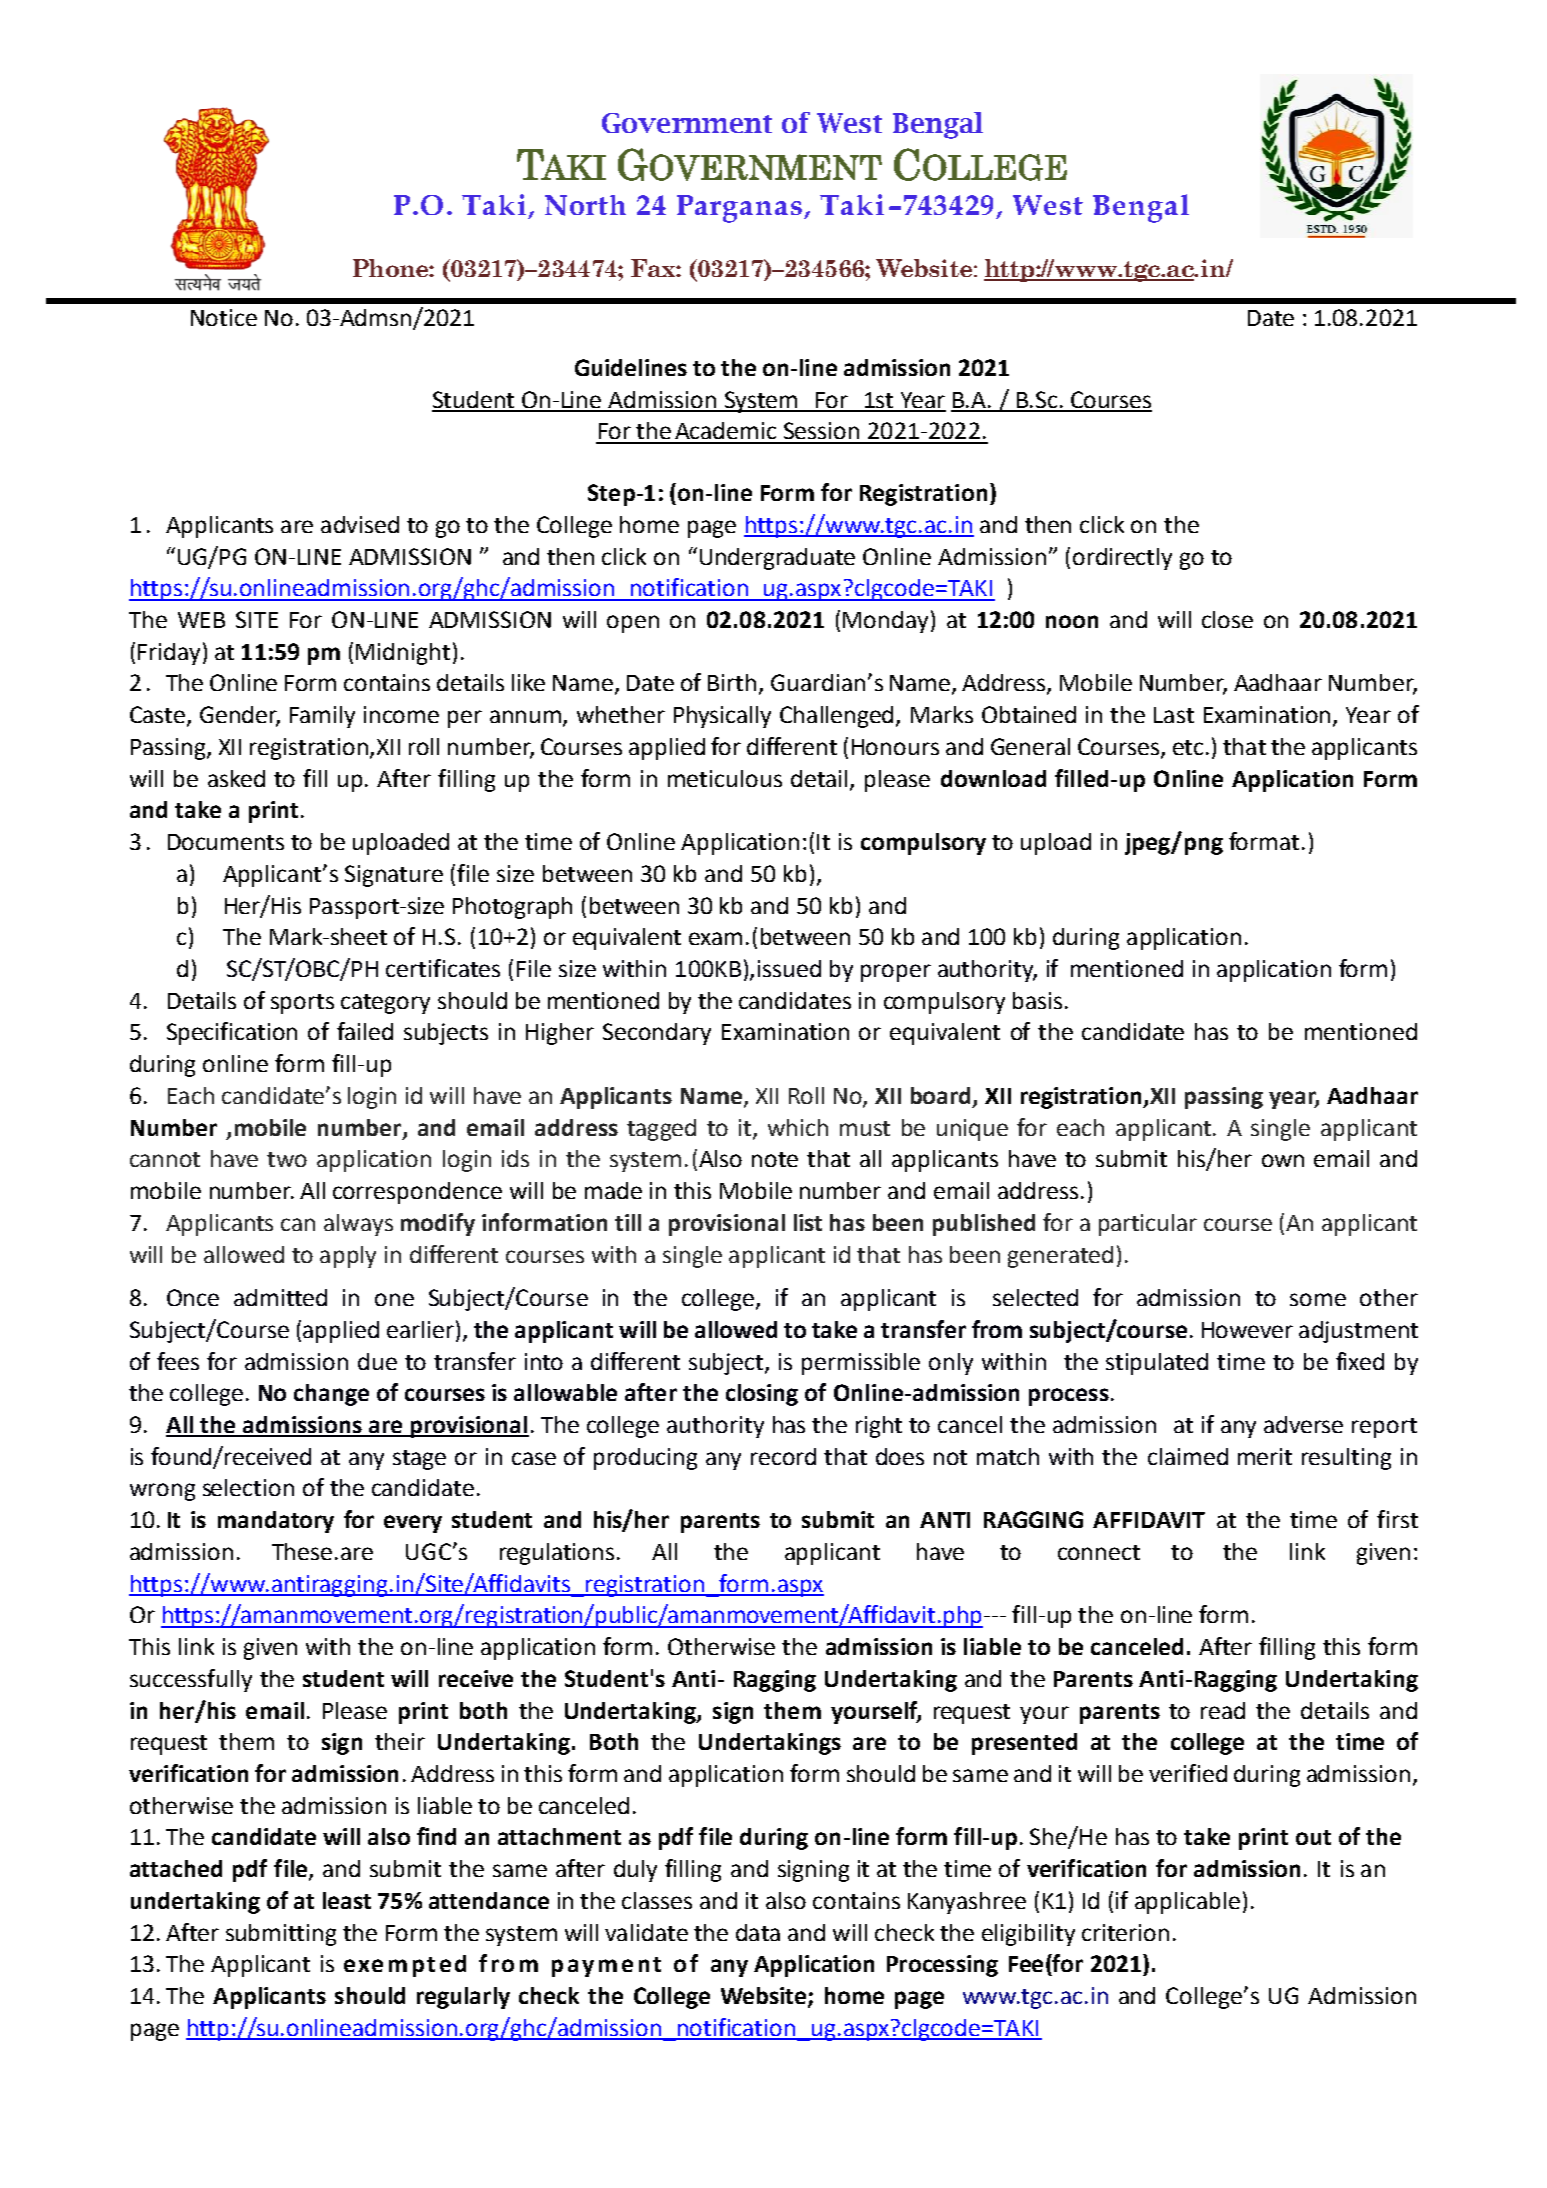 The width and height of the document is (1547, 2188). I want to click on close, so click(1227, 619).
